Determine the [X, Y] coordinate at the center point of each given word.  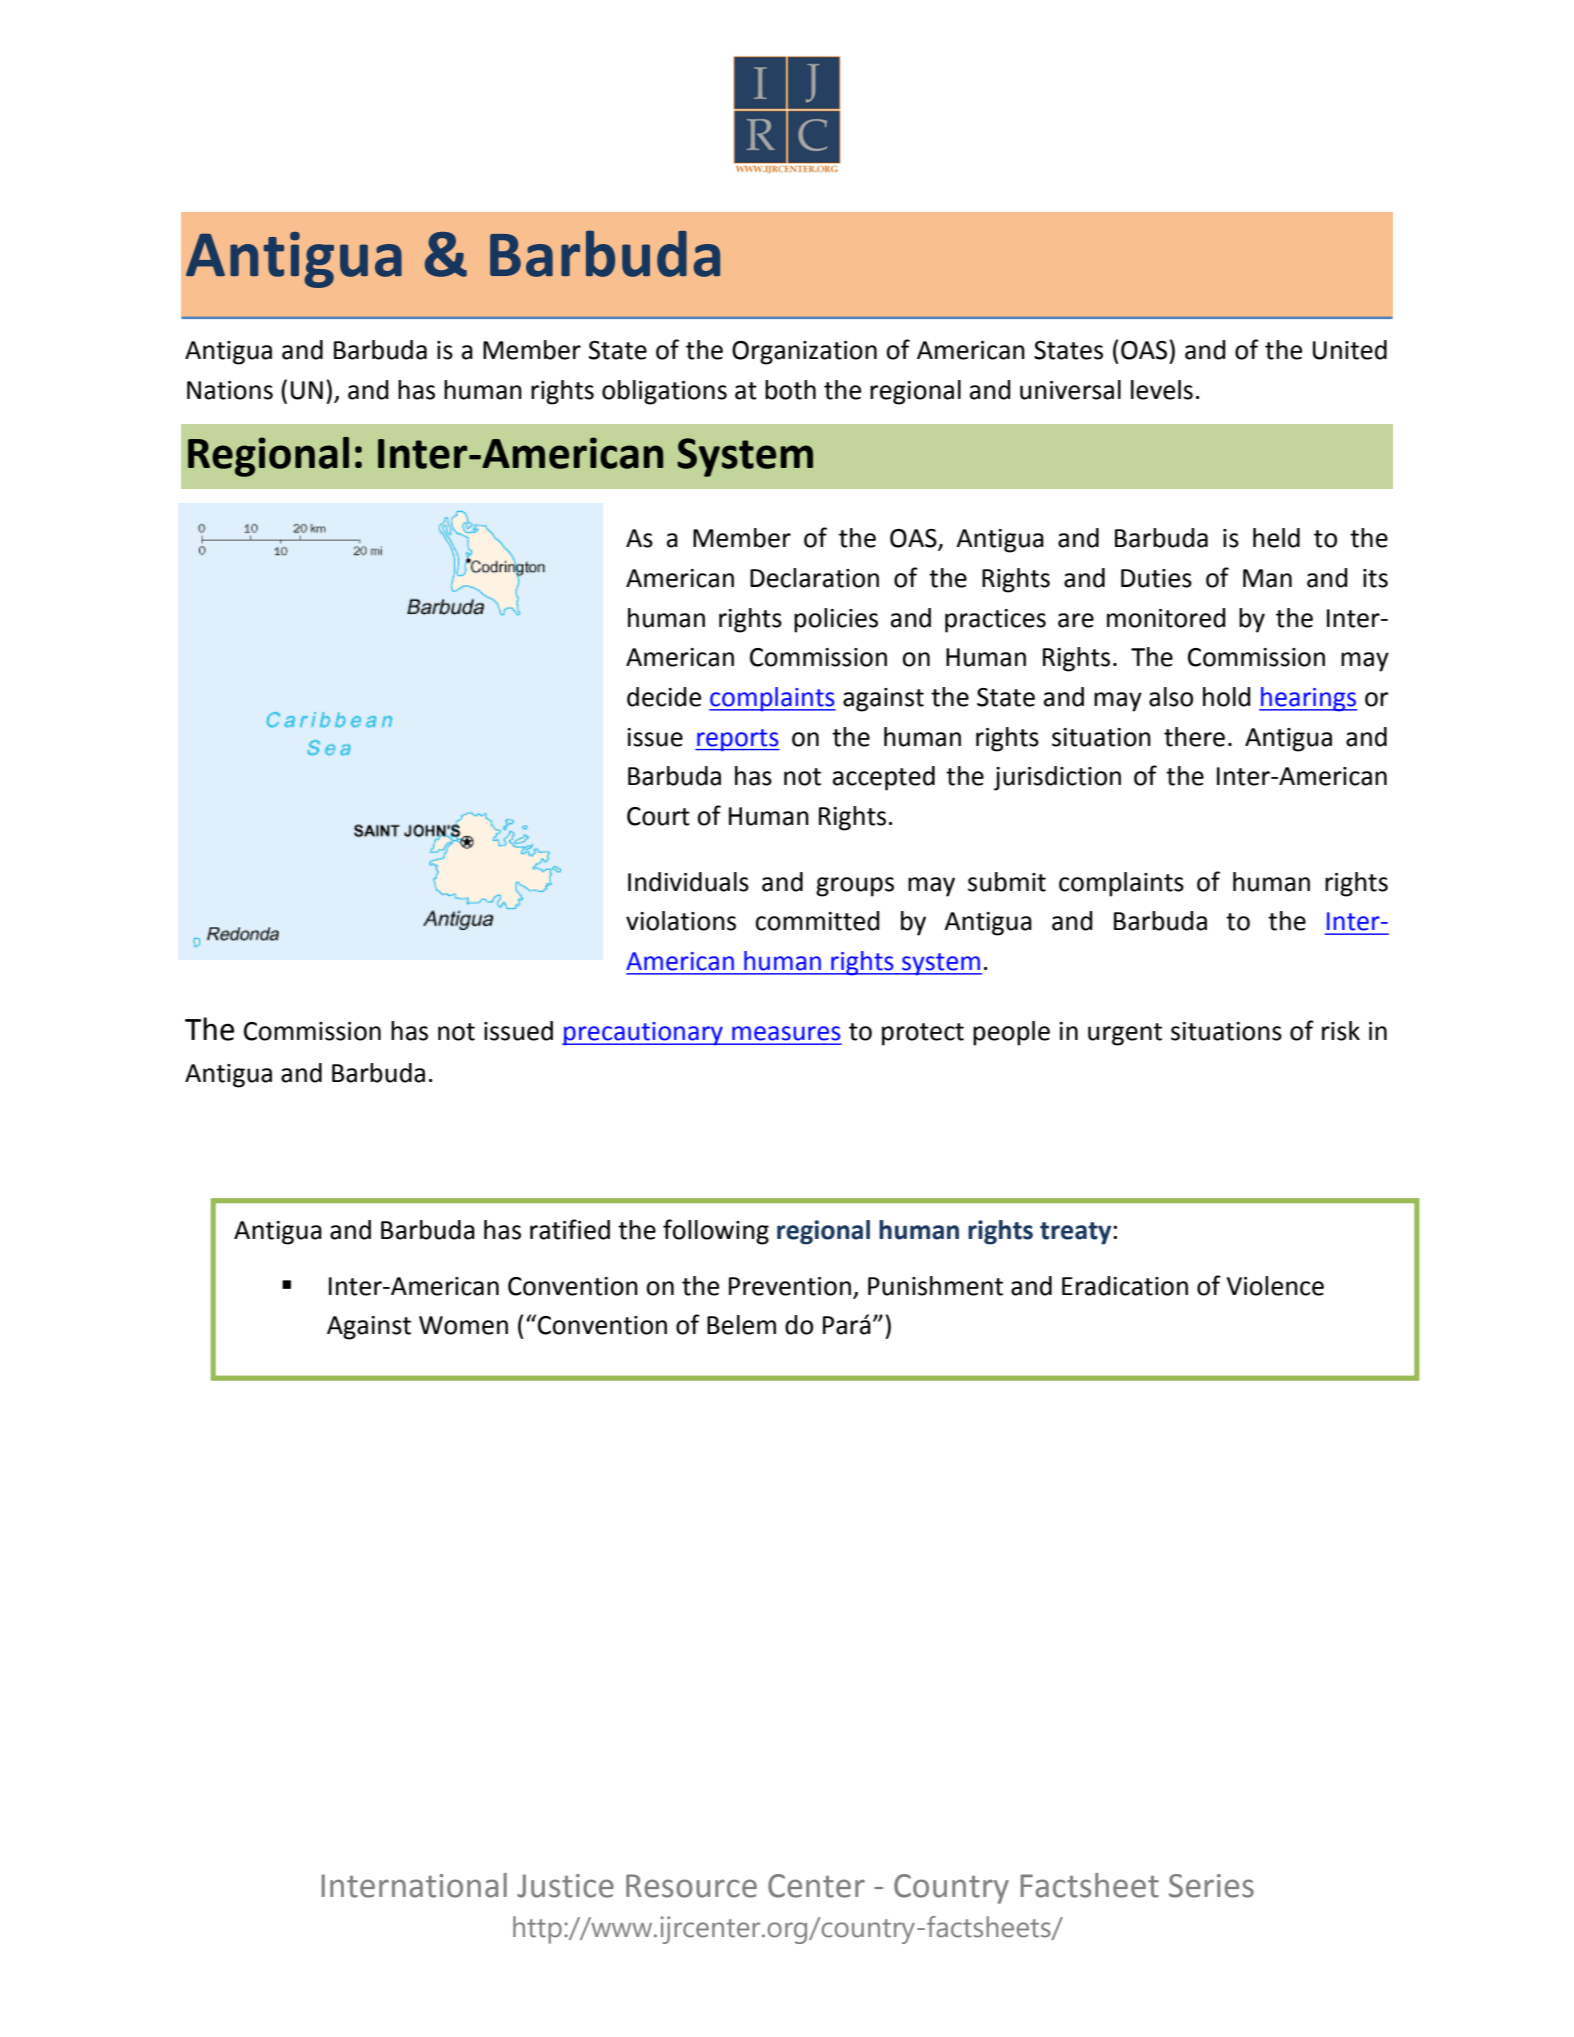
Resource [691, 1886]
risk [1341, 1031]
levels [1162, 390]
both [790, 390]
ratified [570, 1229]
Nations [230, 390]
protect [923, 1034]
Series [1211, 1886]
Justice [565, 1886]
